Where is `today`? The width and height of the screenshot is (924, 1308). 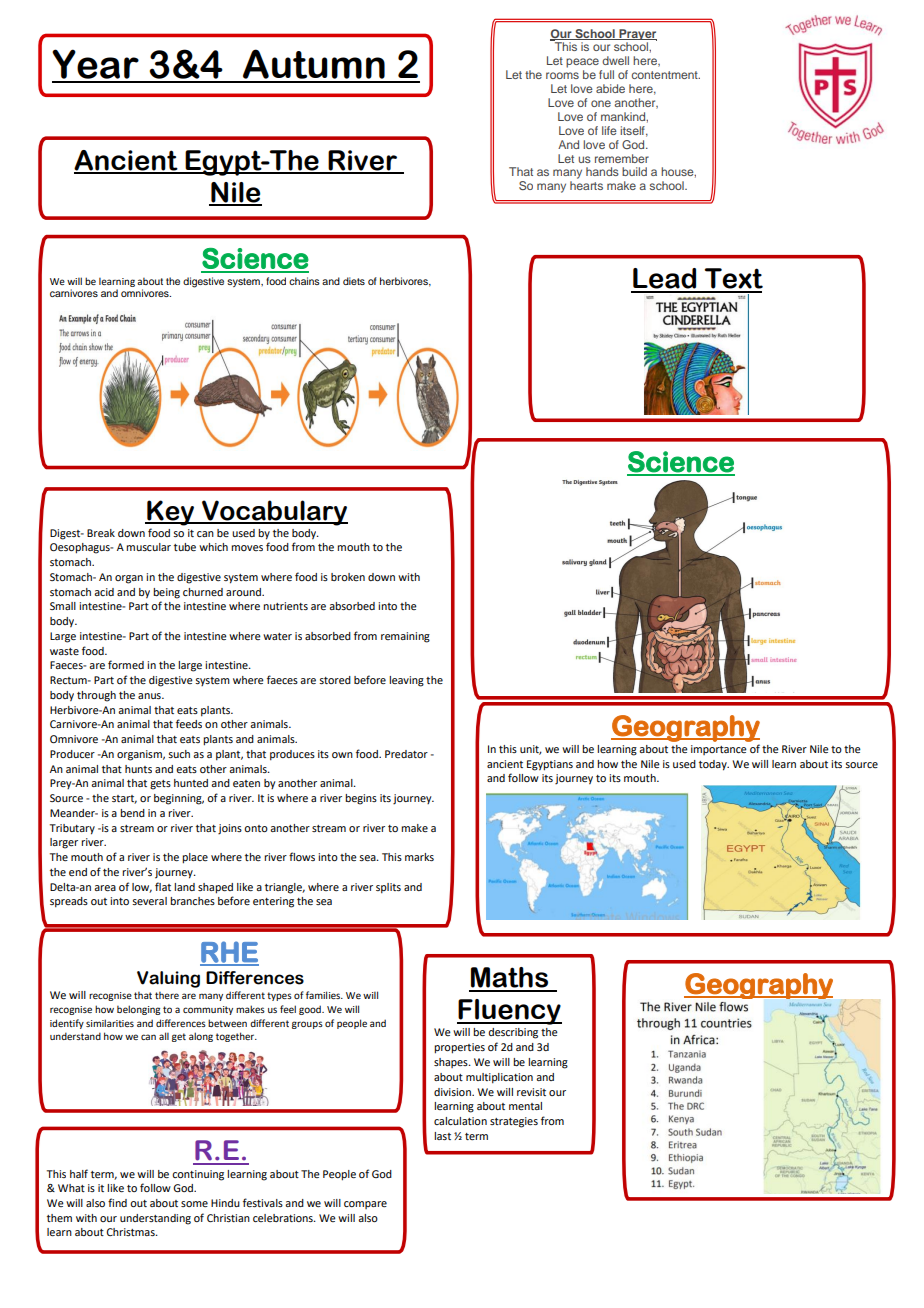 today is located at coordinates (714, 765).
